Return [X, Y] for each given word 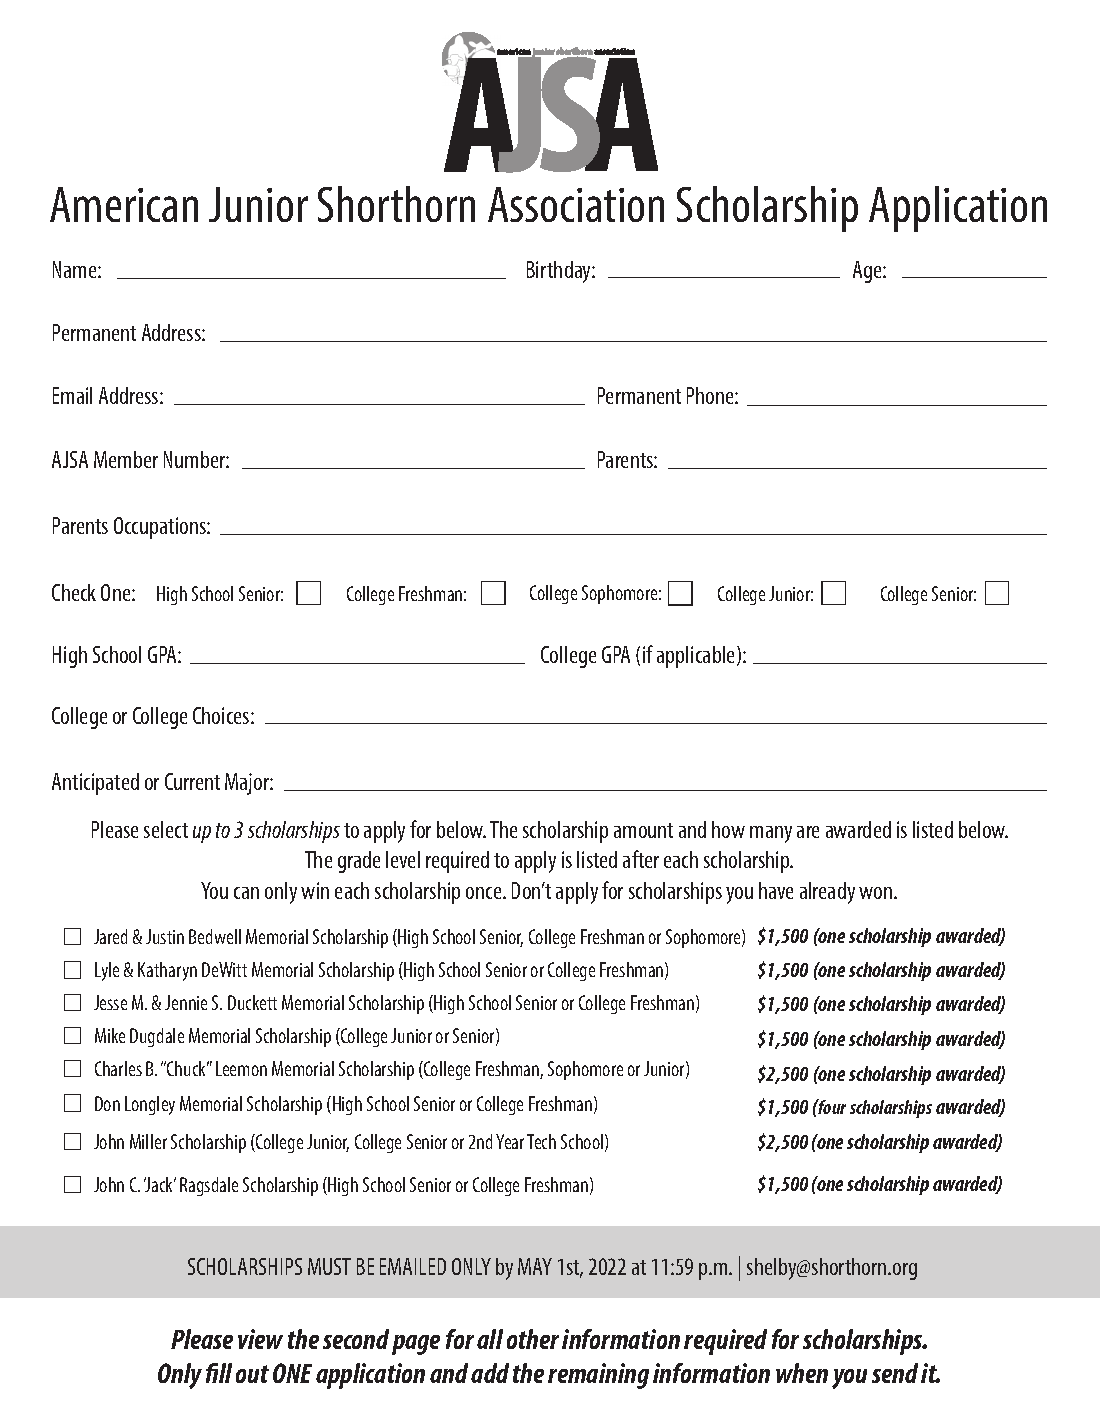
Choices [222, 715]
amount [643, 830]
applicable [697, 657]
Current [192, 781]
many [771, 834]
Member [126, 459]
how [728, 829]
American [124, 204]
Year [510, 1141]
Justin [165, 936]
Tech [541, 1141]
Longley [150, 1105]
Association [576, 204]
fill [219, 1373]
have [776, 890]
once [485, 893]
